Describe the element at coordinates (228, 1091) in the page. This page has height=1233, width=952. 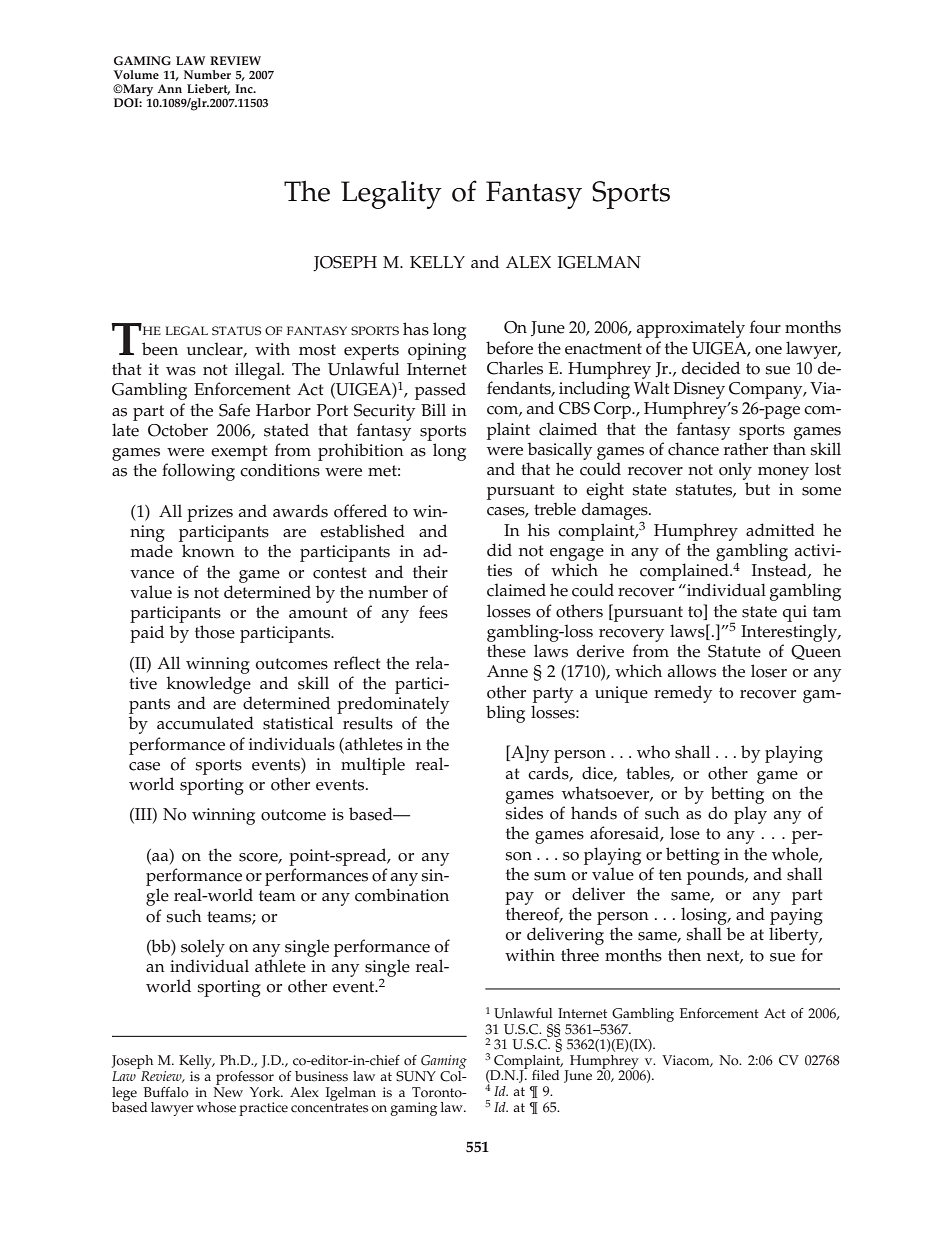
I see `New` at that location.
